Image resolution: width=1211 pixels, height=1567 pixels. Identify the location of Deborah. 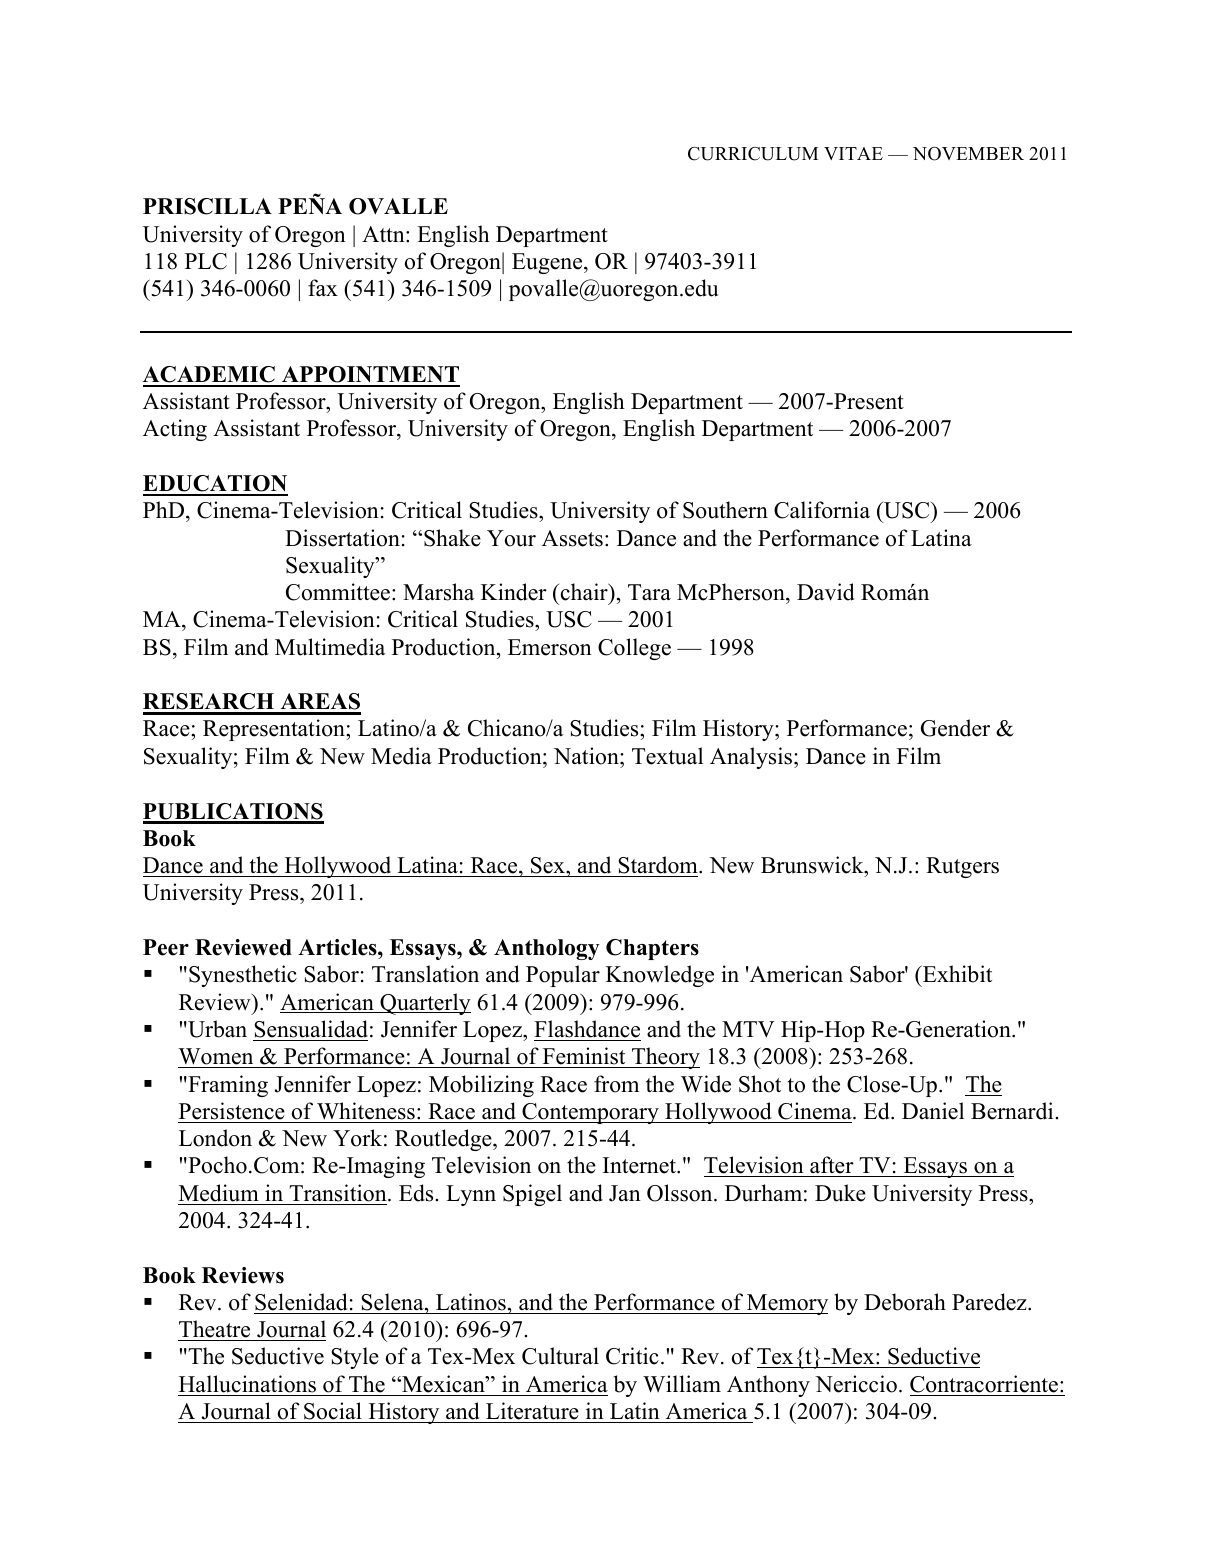
(905, 1302).
